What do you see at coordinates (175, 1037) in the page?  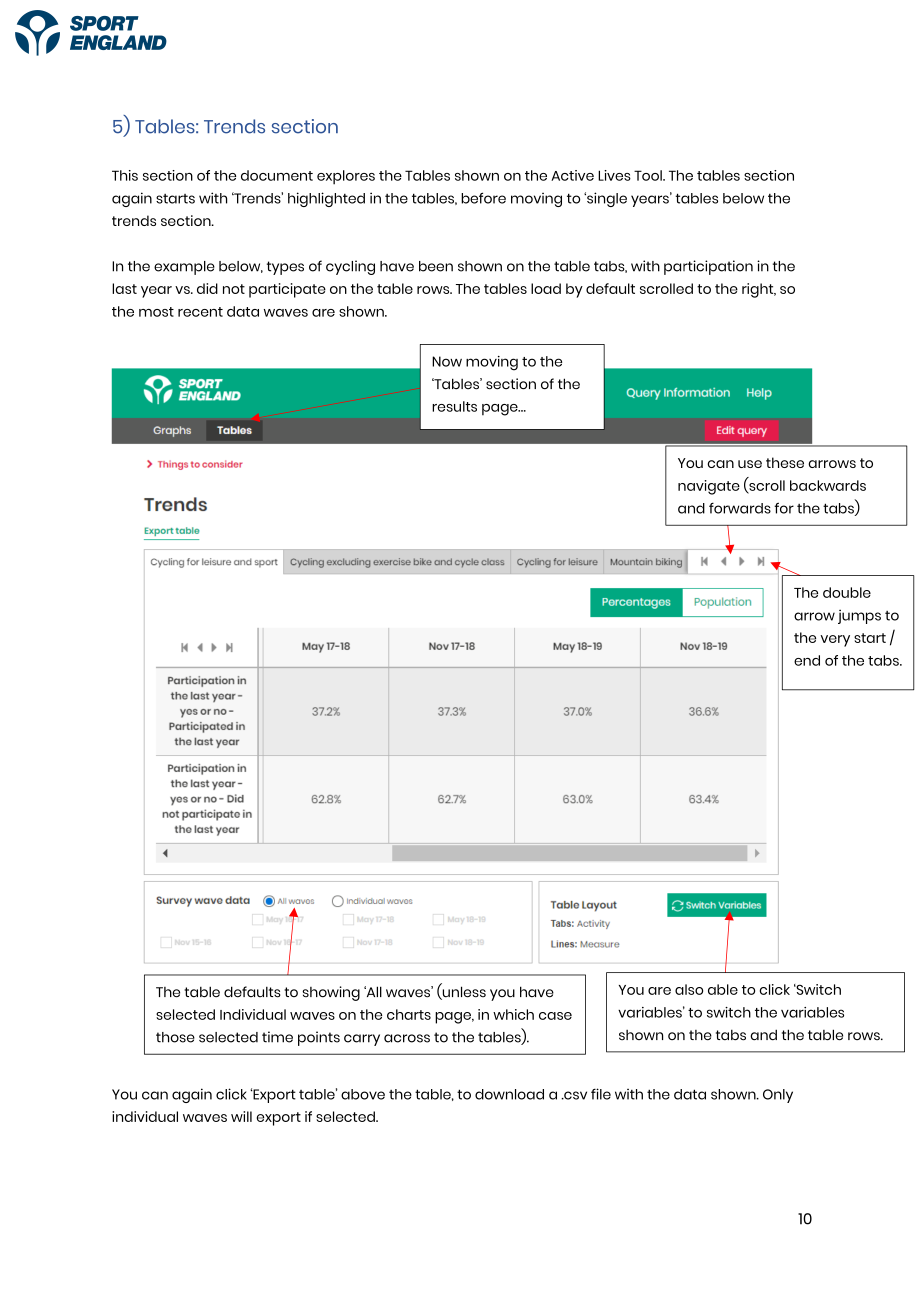 I see `those` at bounding box center [175, 1037].
